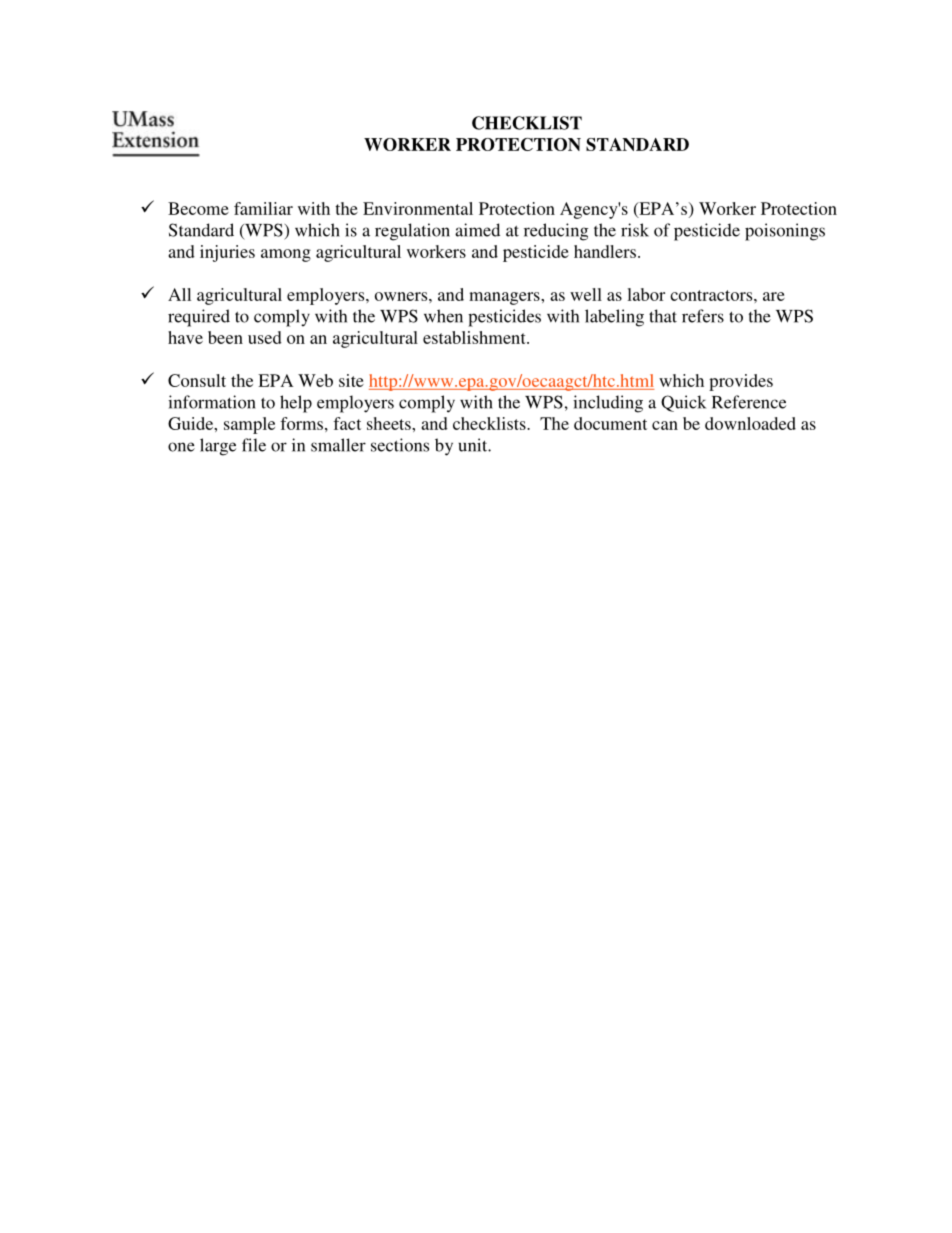 This screenshot has height=1233, width=952. Describe the element at coordinates (265, 337) in the screenshot. I see `used` at that location.
